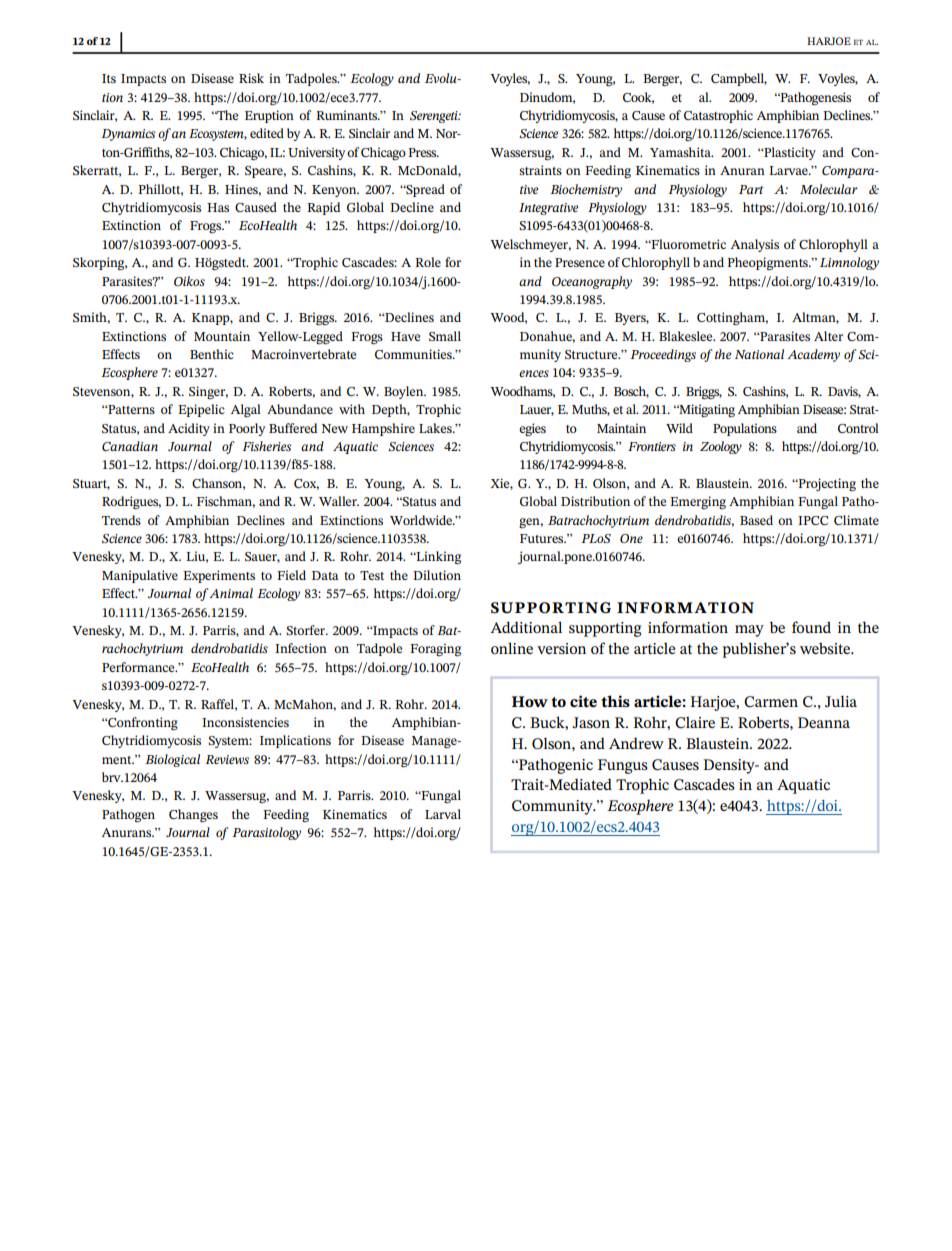 Image resolution: width=952 pixels, height=1251 pixels. Describe the element at coordinates (251, 78) in the screenshot. I see `Risk` at that location.
